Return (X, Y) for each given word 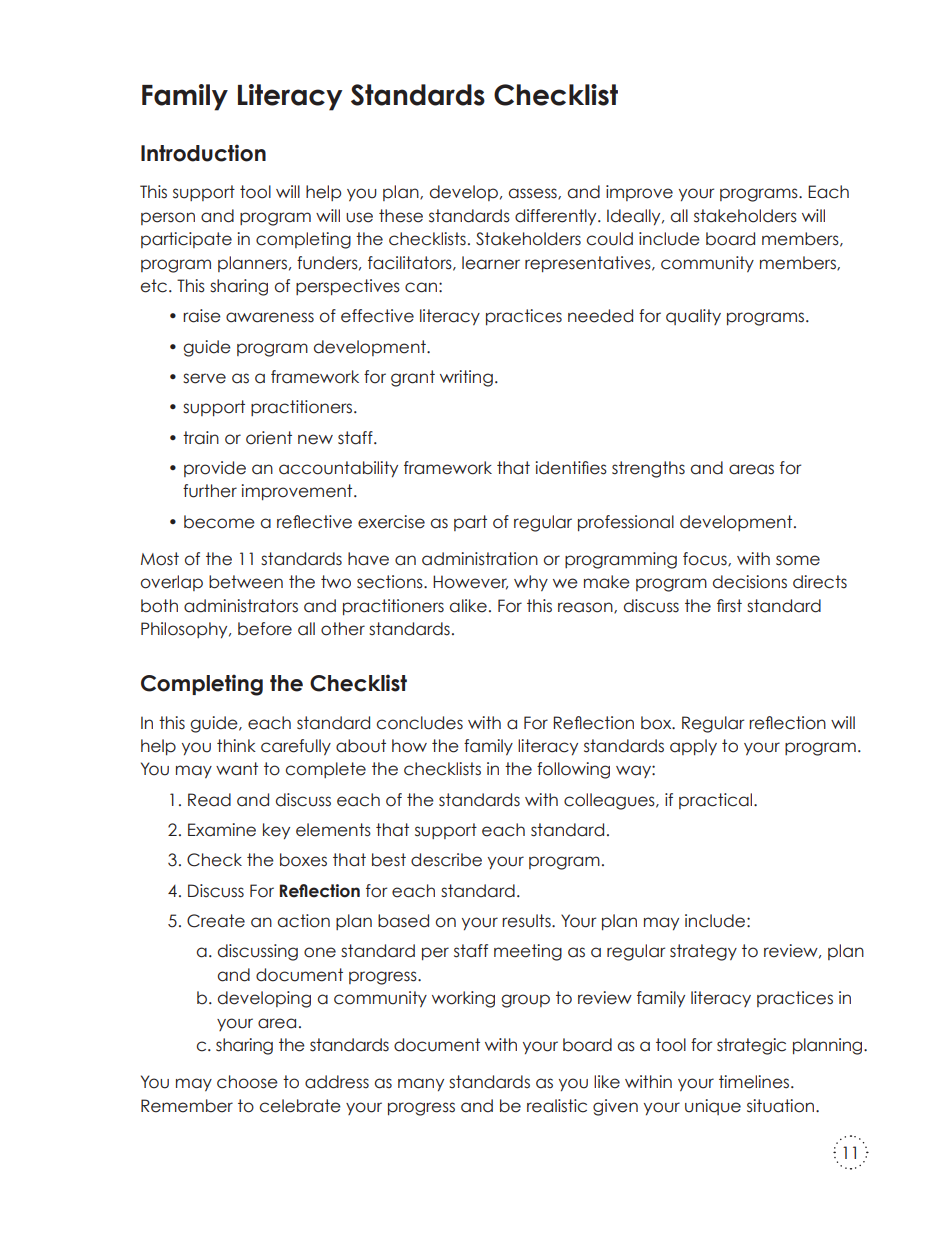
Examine (222, 830)
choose (247, 1082)
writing (466, 378)
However (470, 582)
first (729, 606)
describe (446, 860)
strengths (648, 469)
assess (534, 194)
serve (204, 378)
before (265, 629)
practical (717, 801)
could (609, 239)
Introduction (203, 153)
